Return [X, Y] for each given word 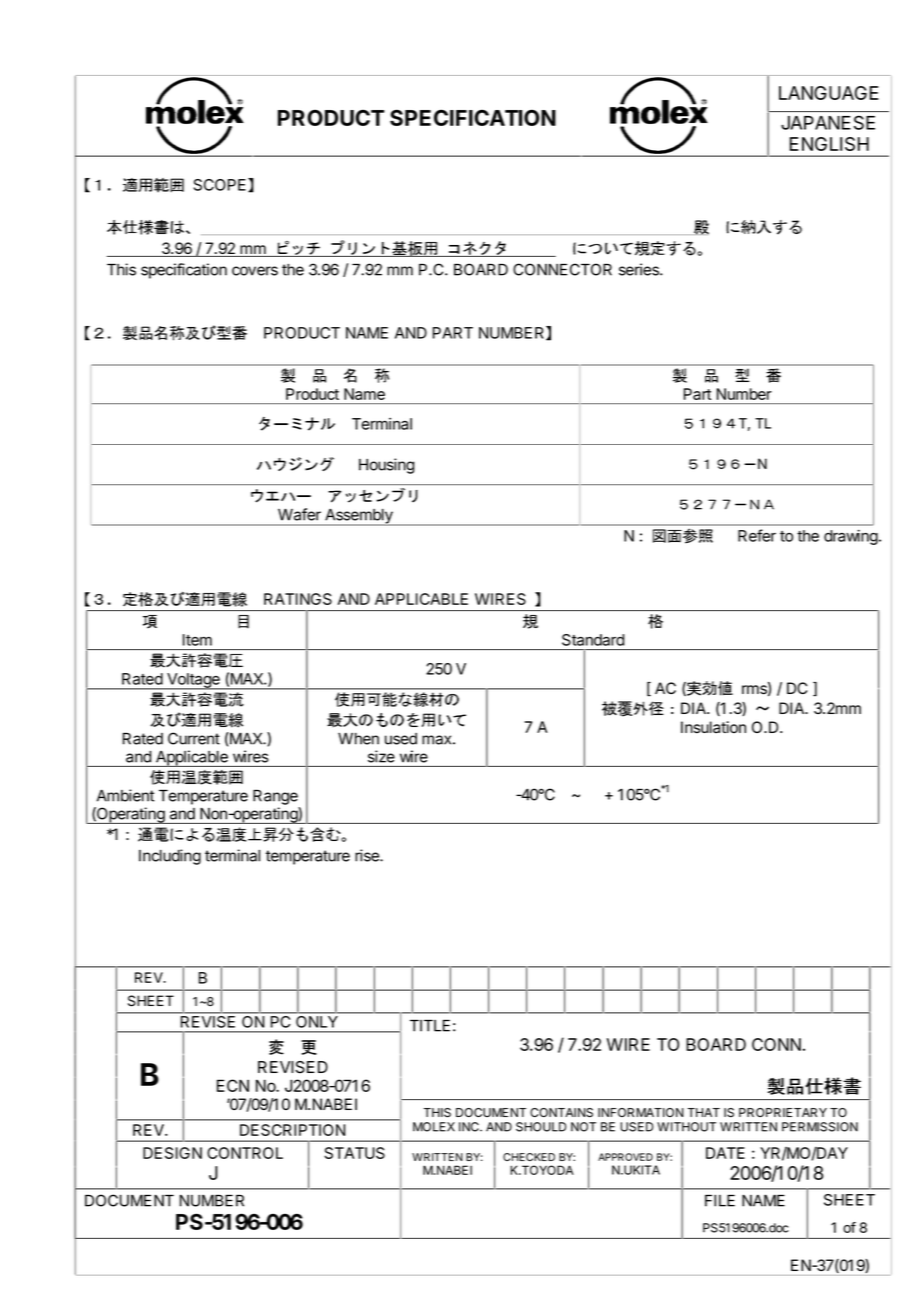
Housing [387, 466]
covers [255, 271]
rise [368, 855]
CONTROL [245, 1153]
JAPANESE [828, 123]
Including [170, 857]
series [640, 269]
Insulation [713, 727]
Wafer [299, 514]
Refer [757, 535]
